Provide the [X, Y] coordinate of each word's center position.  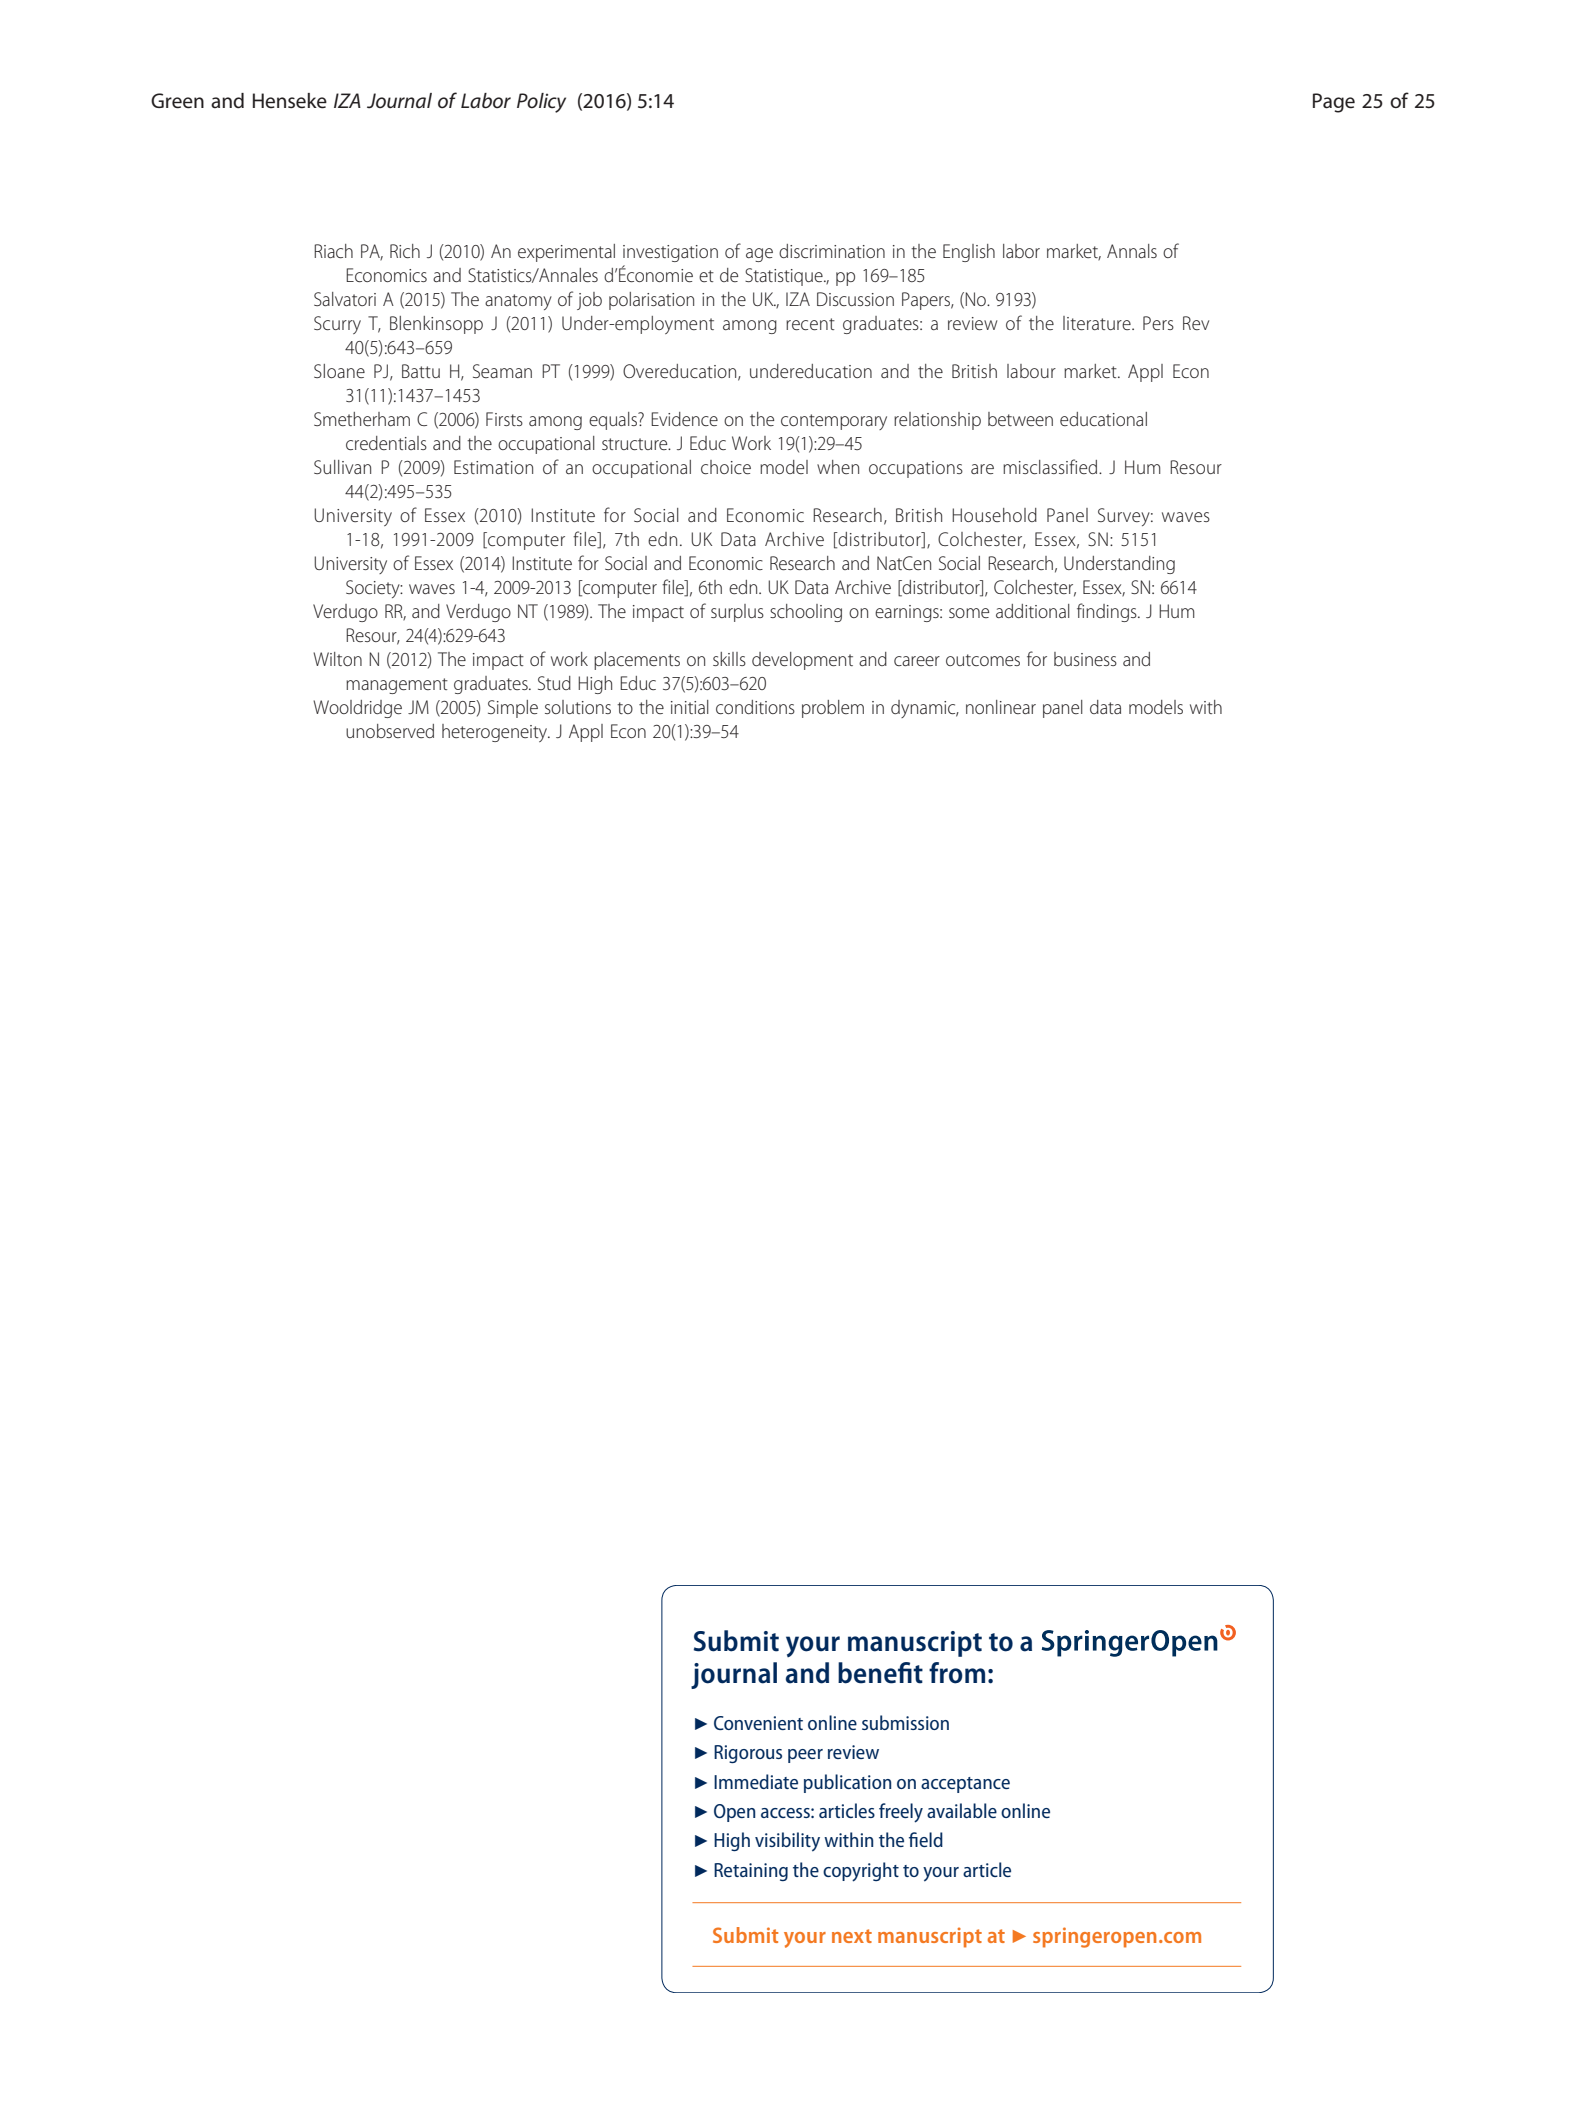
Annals [1132, 251]
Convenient [758, 1723]
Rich [405, 251]
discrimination [832, 251]
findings [1108, 612]
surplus [737, 613]
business [1085, 659]
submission [905, 1722]
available [962, 1810]
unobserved [390, 731]
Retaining [751, 1872]
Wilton [337, 659]
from [957, 1673]
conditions [755, 707]
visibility [787, 1842]
